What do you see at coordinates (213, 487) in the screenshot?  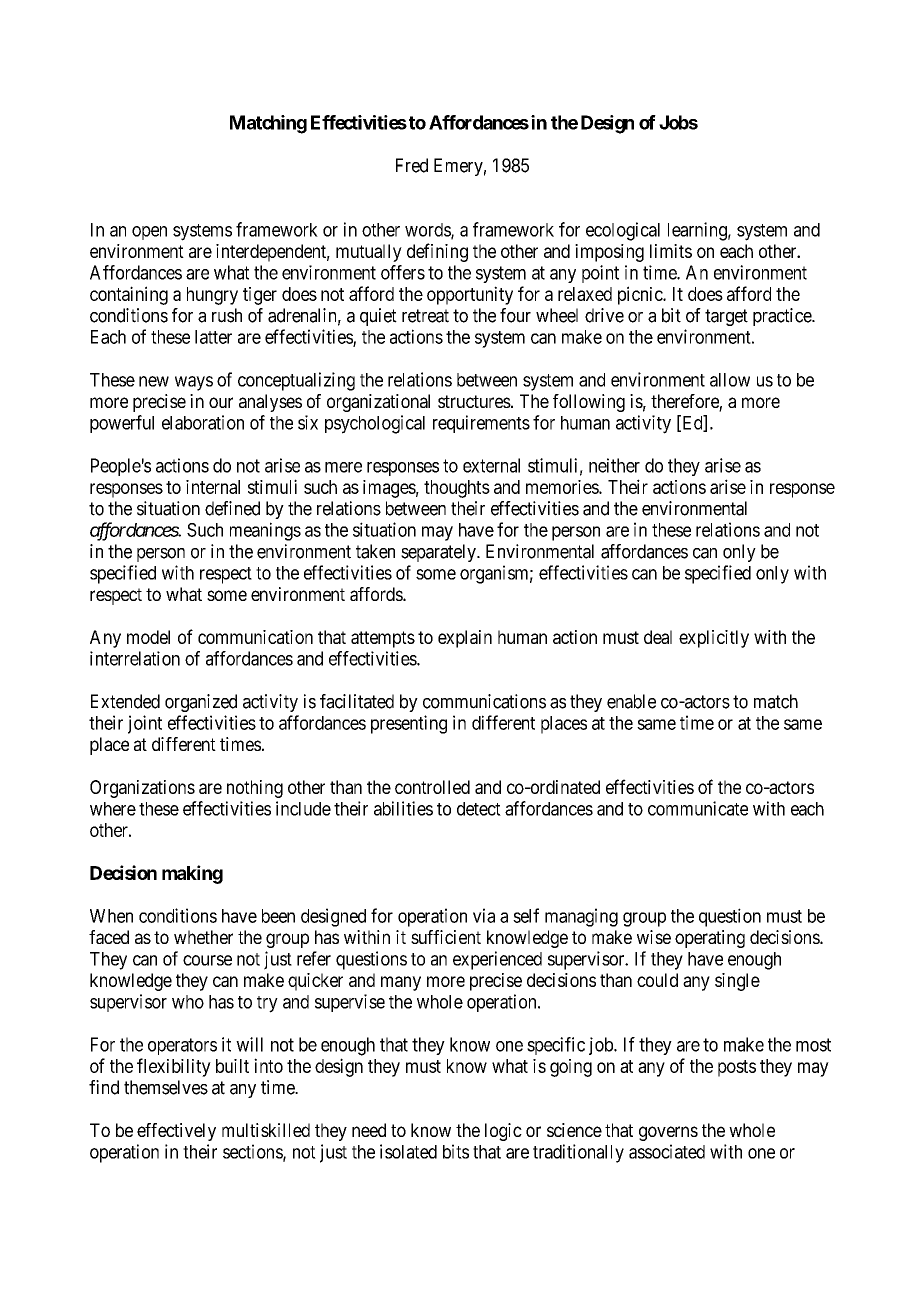 I see `internal` at bounding box center [213, 487].
